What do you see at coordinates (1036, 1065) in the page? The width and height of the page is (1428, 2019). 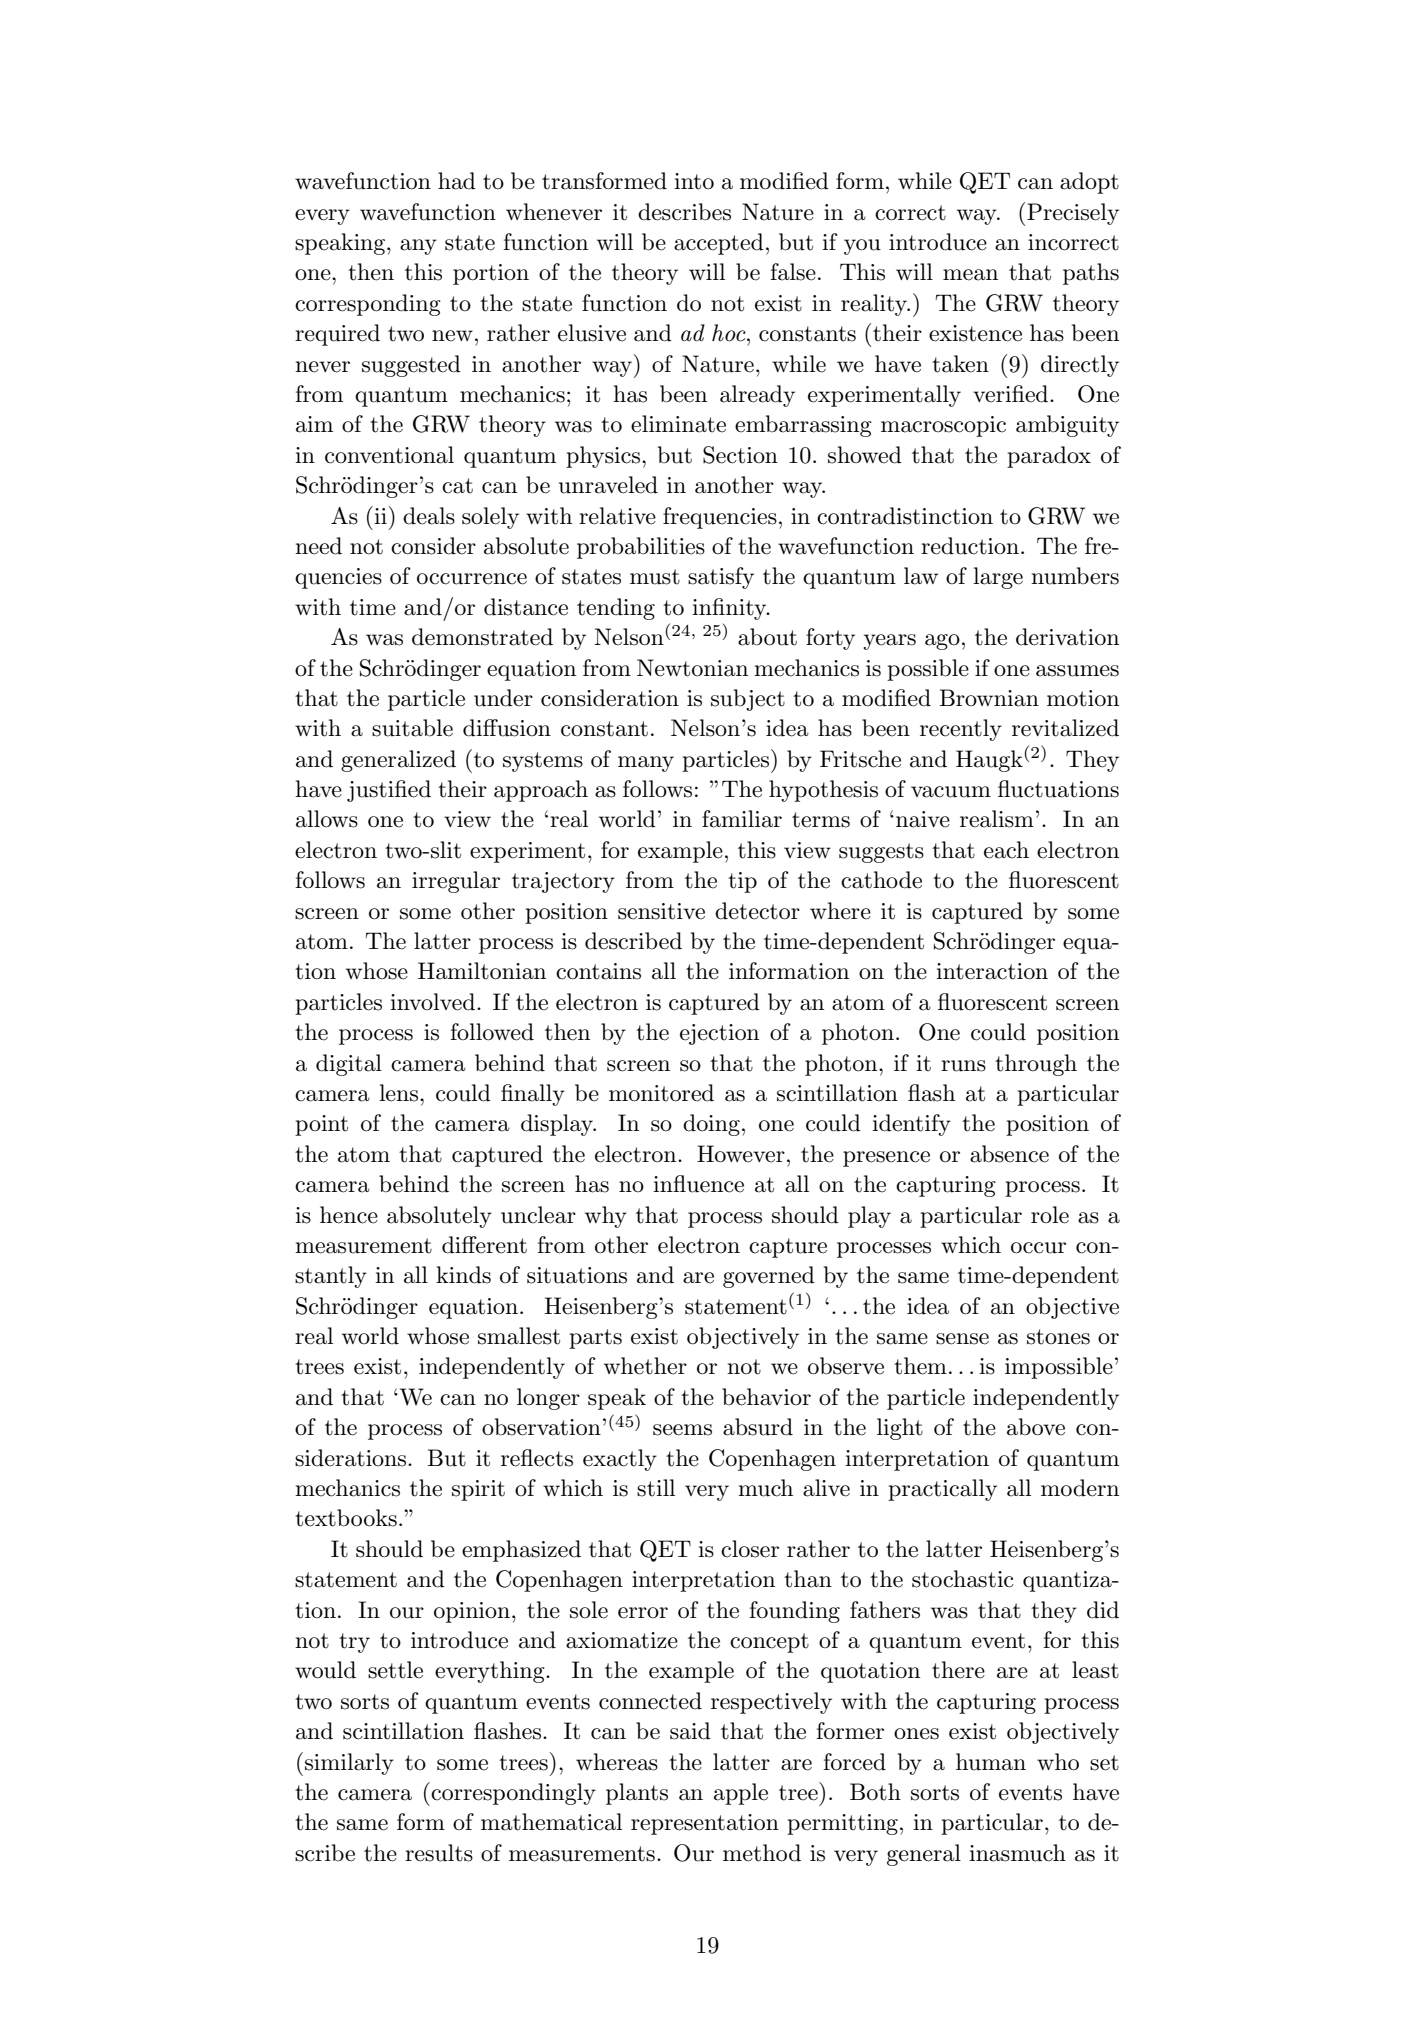 I see `through` at bounding box center [1036, 1065].
